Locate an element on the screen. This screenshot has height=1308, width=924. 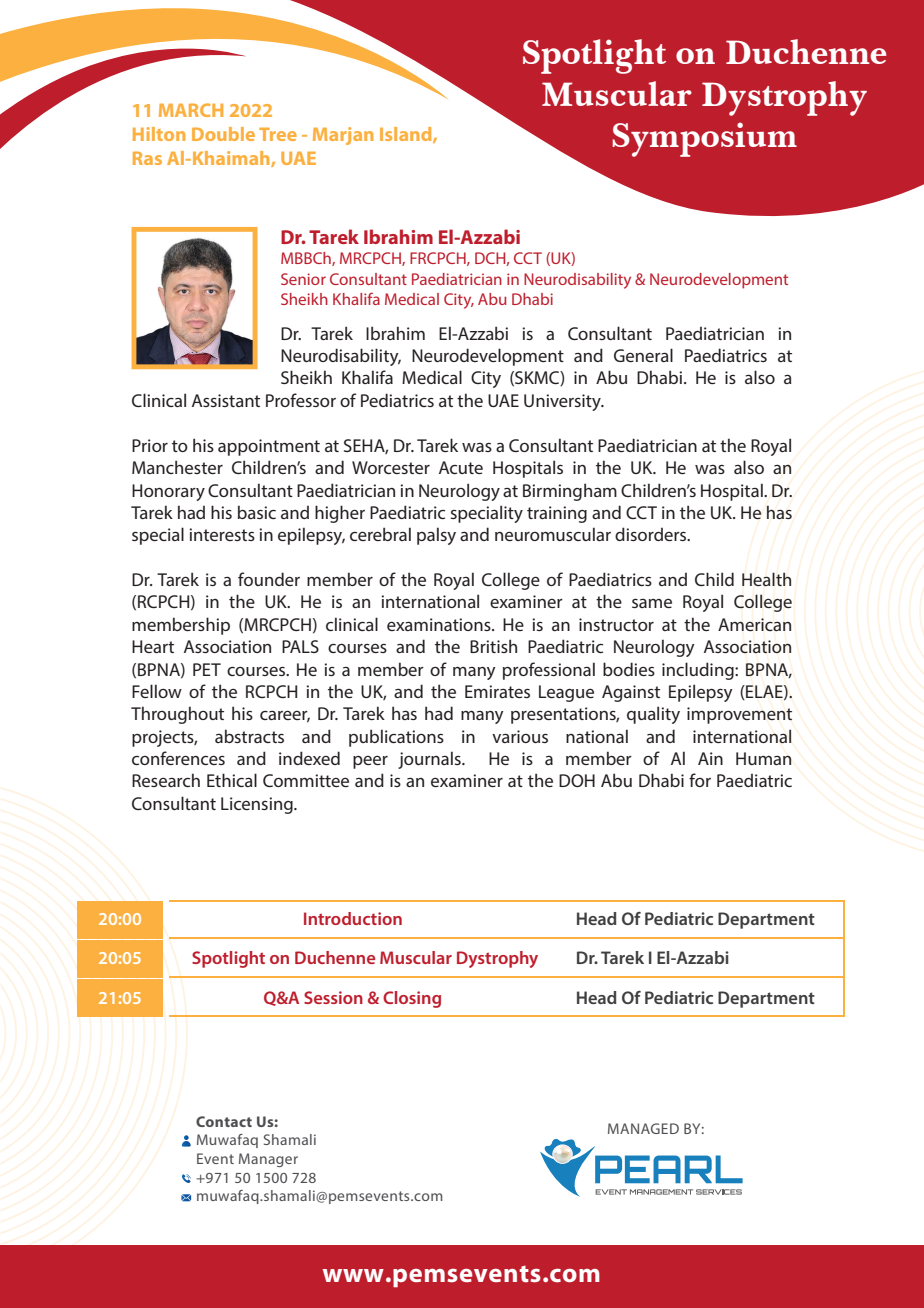
Symposium is located at coordinates (704, 139).
